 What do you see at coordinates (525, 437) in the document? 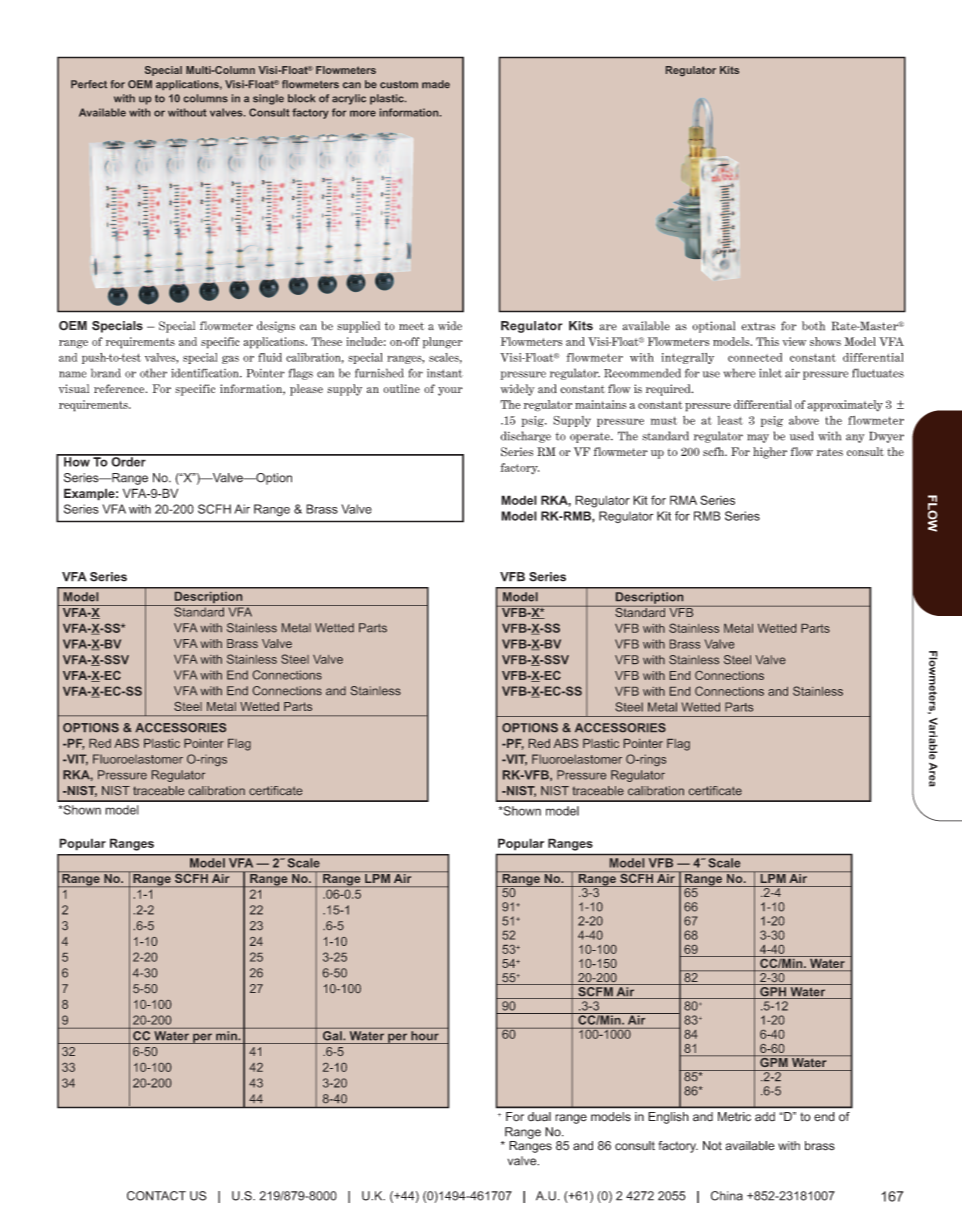
I see `discharge` at bounding box center [525, 437].
